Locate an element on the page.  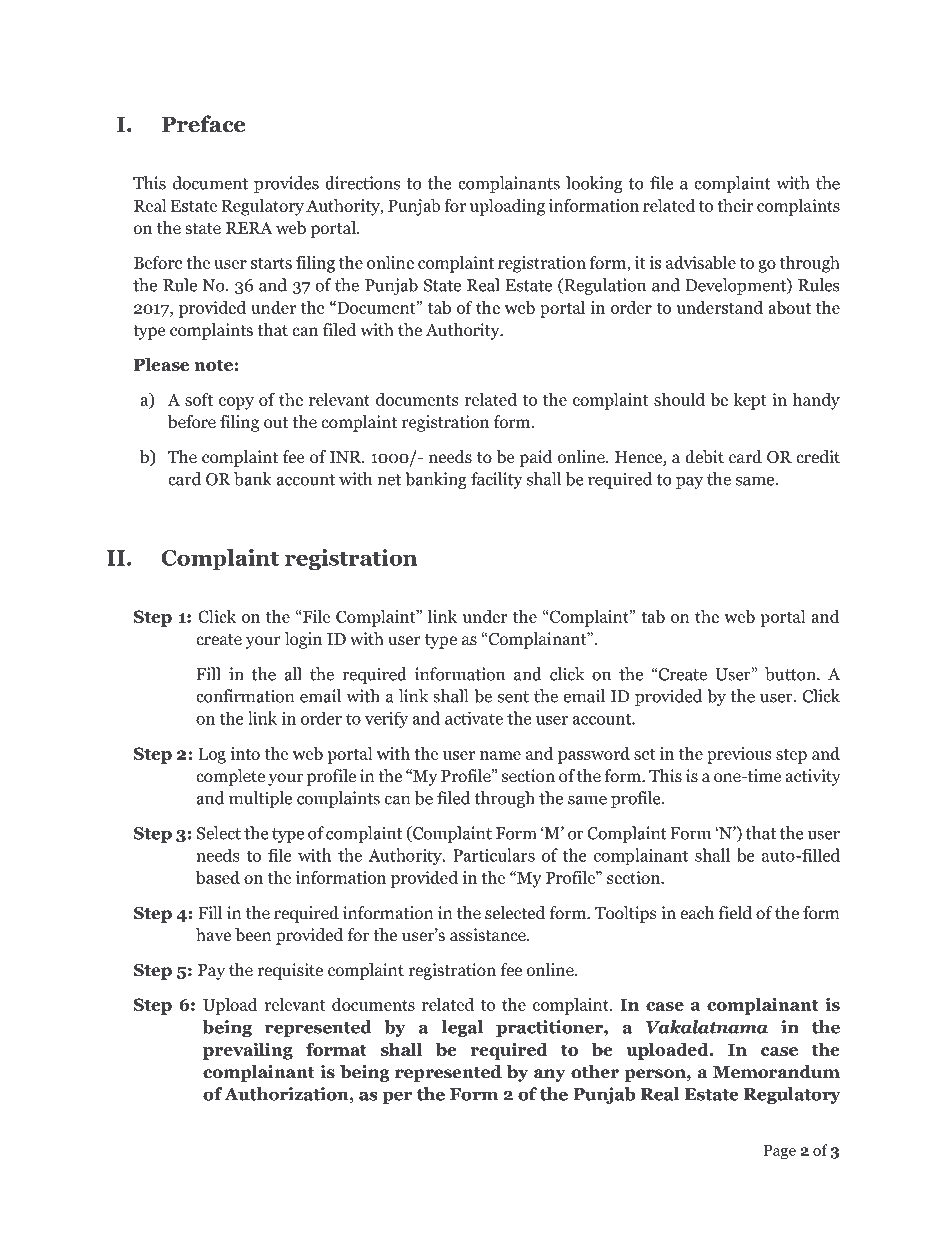
multiple is located at coordinates (260, 799).
